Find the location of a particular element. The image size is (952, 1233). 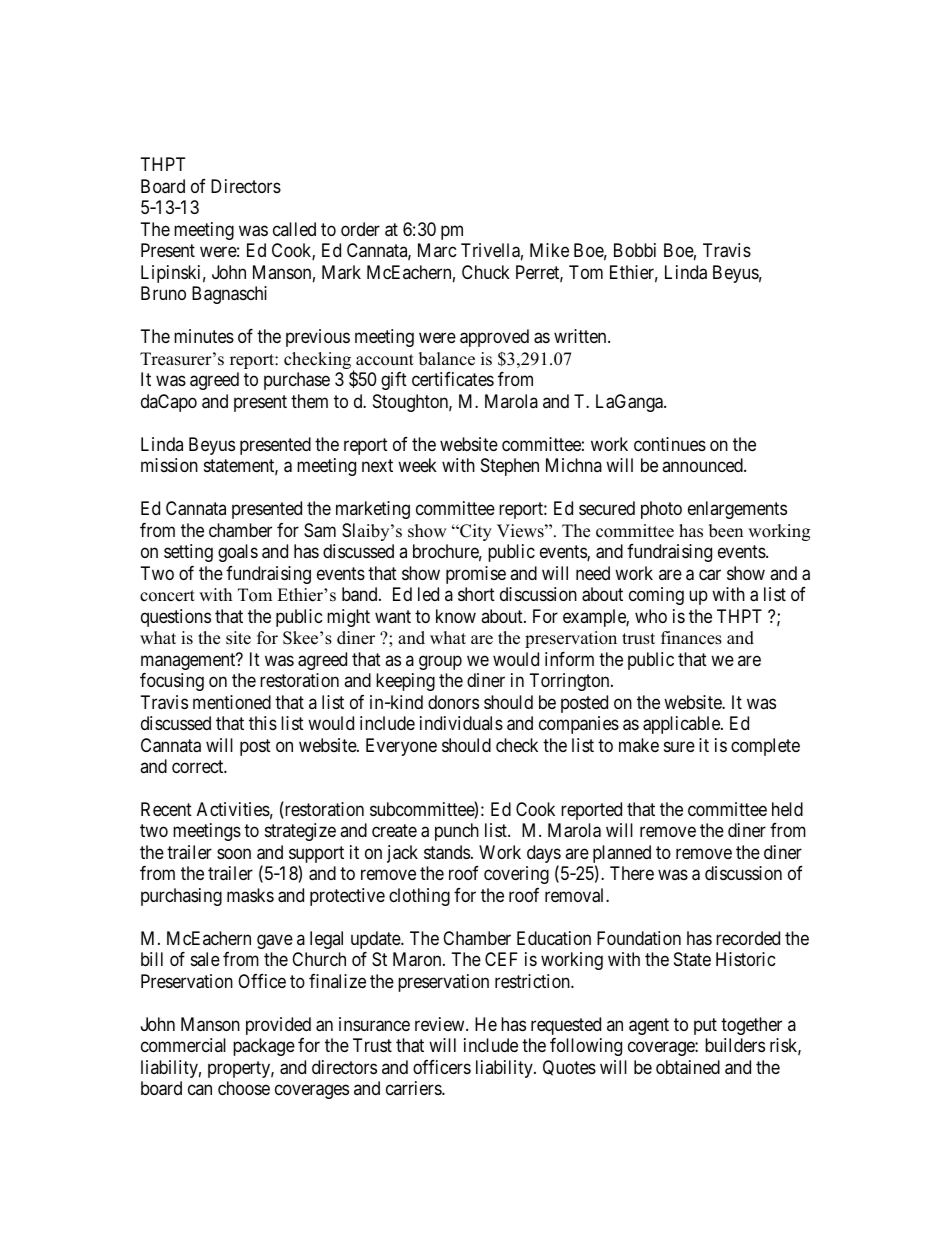

management is located at coordinates (189, 661).
